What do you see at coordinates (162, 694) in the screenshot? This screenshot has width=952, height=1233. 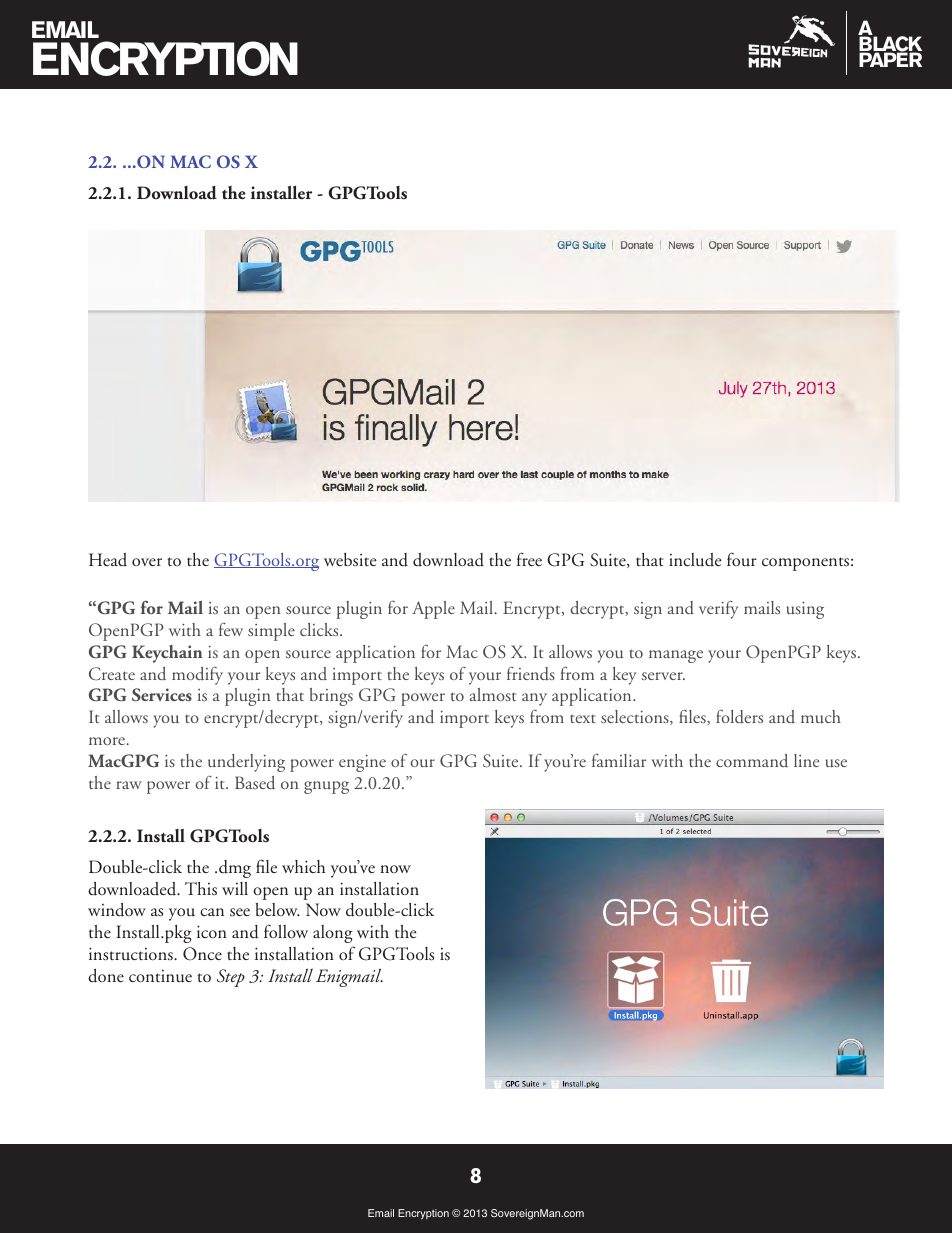 I see `Services` at bounding box center [162, 694].
